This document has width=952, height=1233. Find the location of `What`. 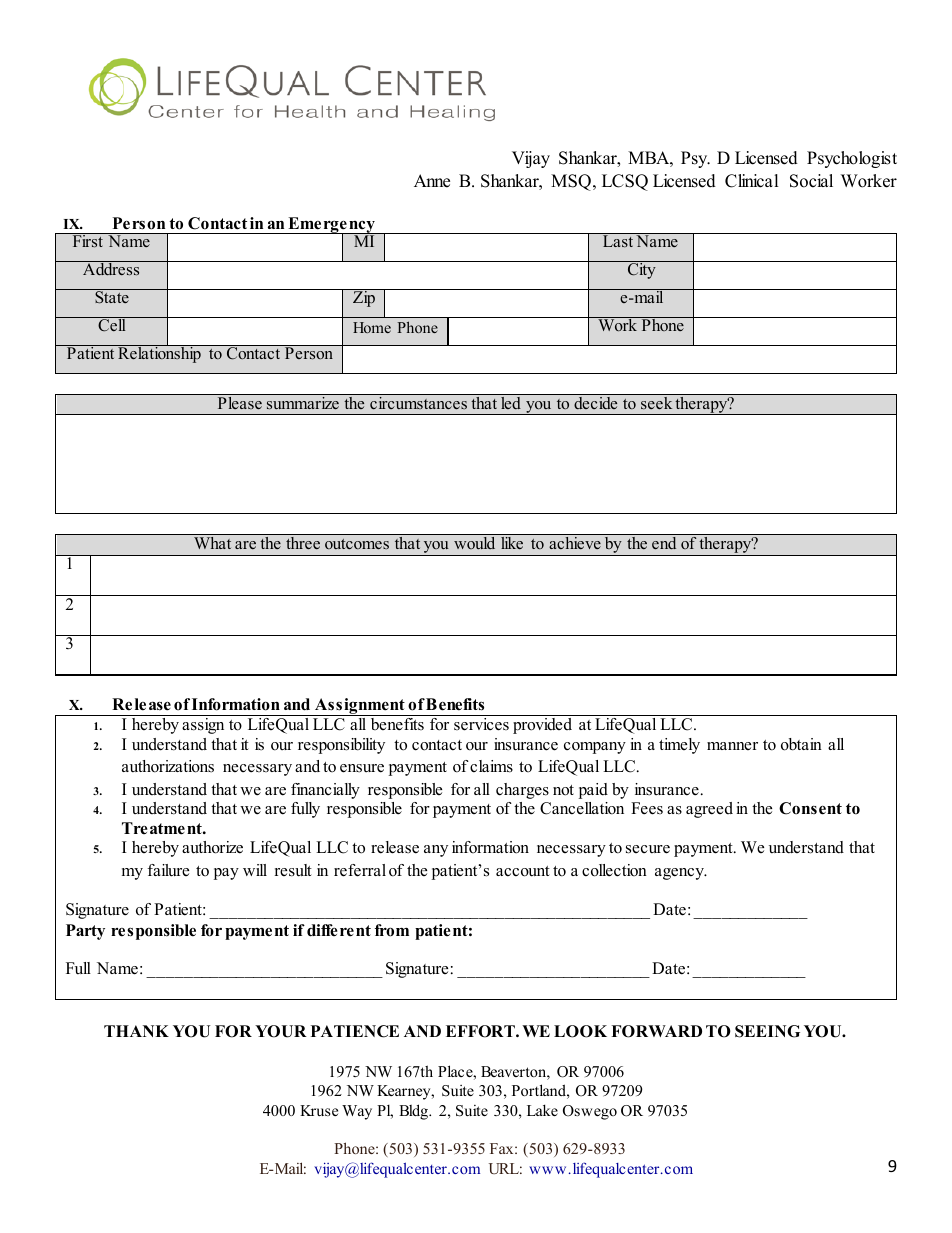

What is located at coordinates (212, 543).
